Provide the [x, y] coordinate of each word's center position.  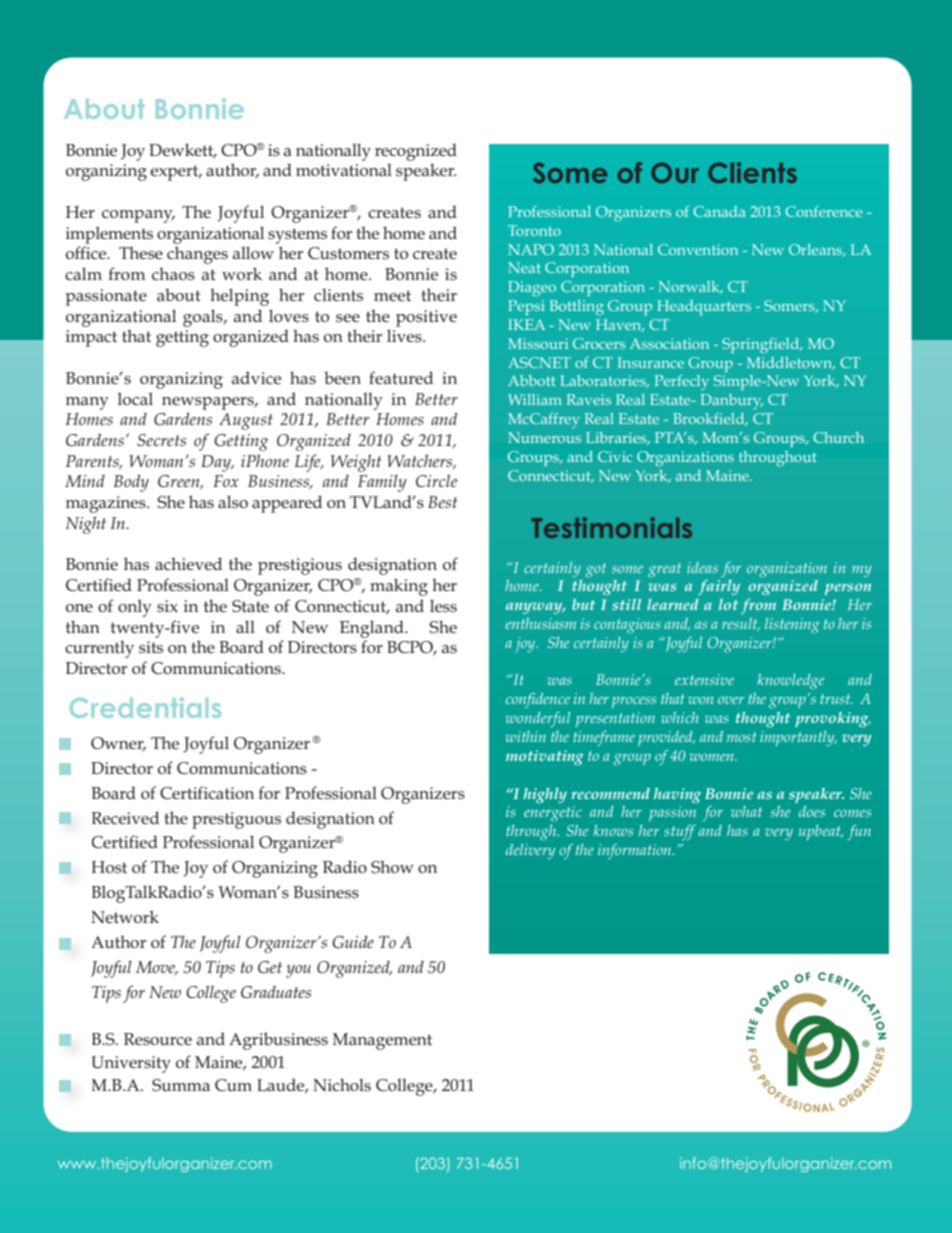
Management [382, 1041]
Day [217, 463]
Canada [719, 211]
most [742, 737]
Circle [436, 481]
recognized [416, 152]
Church [838, 437]
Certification [207, 792]
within [526, 736]
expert [175, 173]
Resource [158, 1039]
